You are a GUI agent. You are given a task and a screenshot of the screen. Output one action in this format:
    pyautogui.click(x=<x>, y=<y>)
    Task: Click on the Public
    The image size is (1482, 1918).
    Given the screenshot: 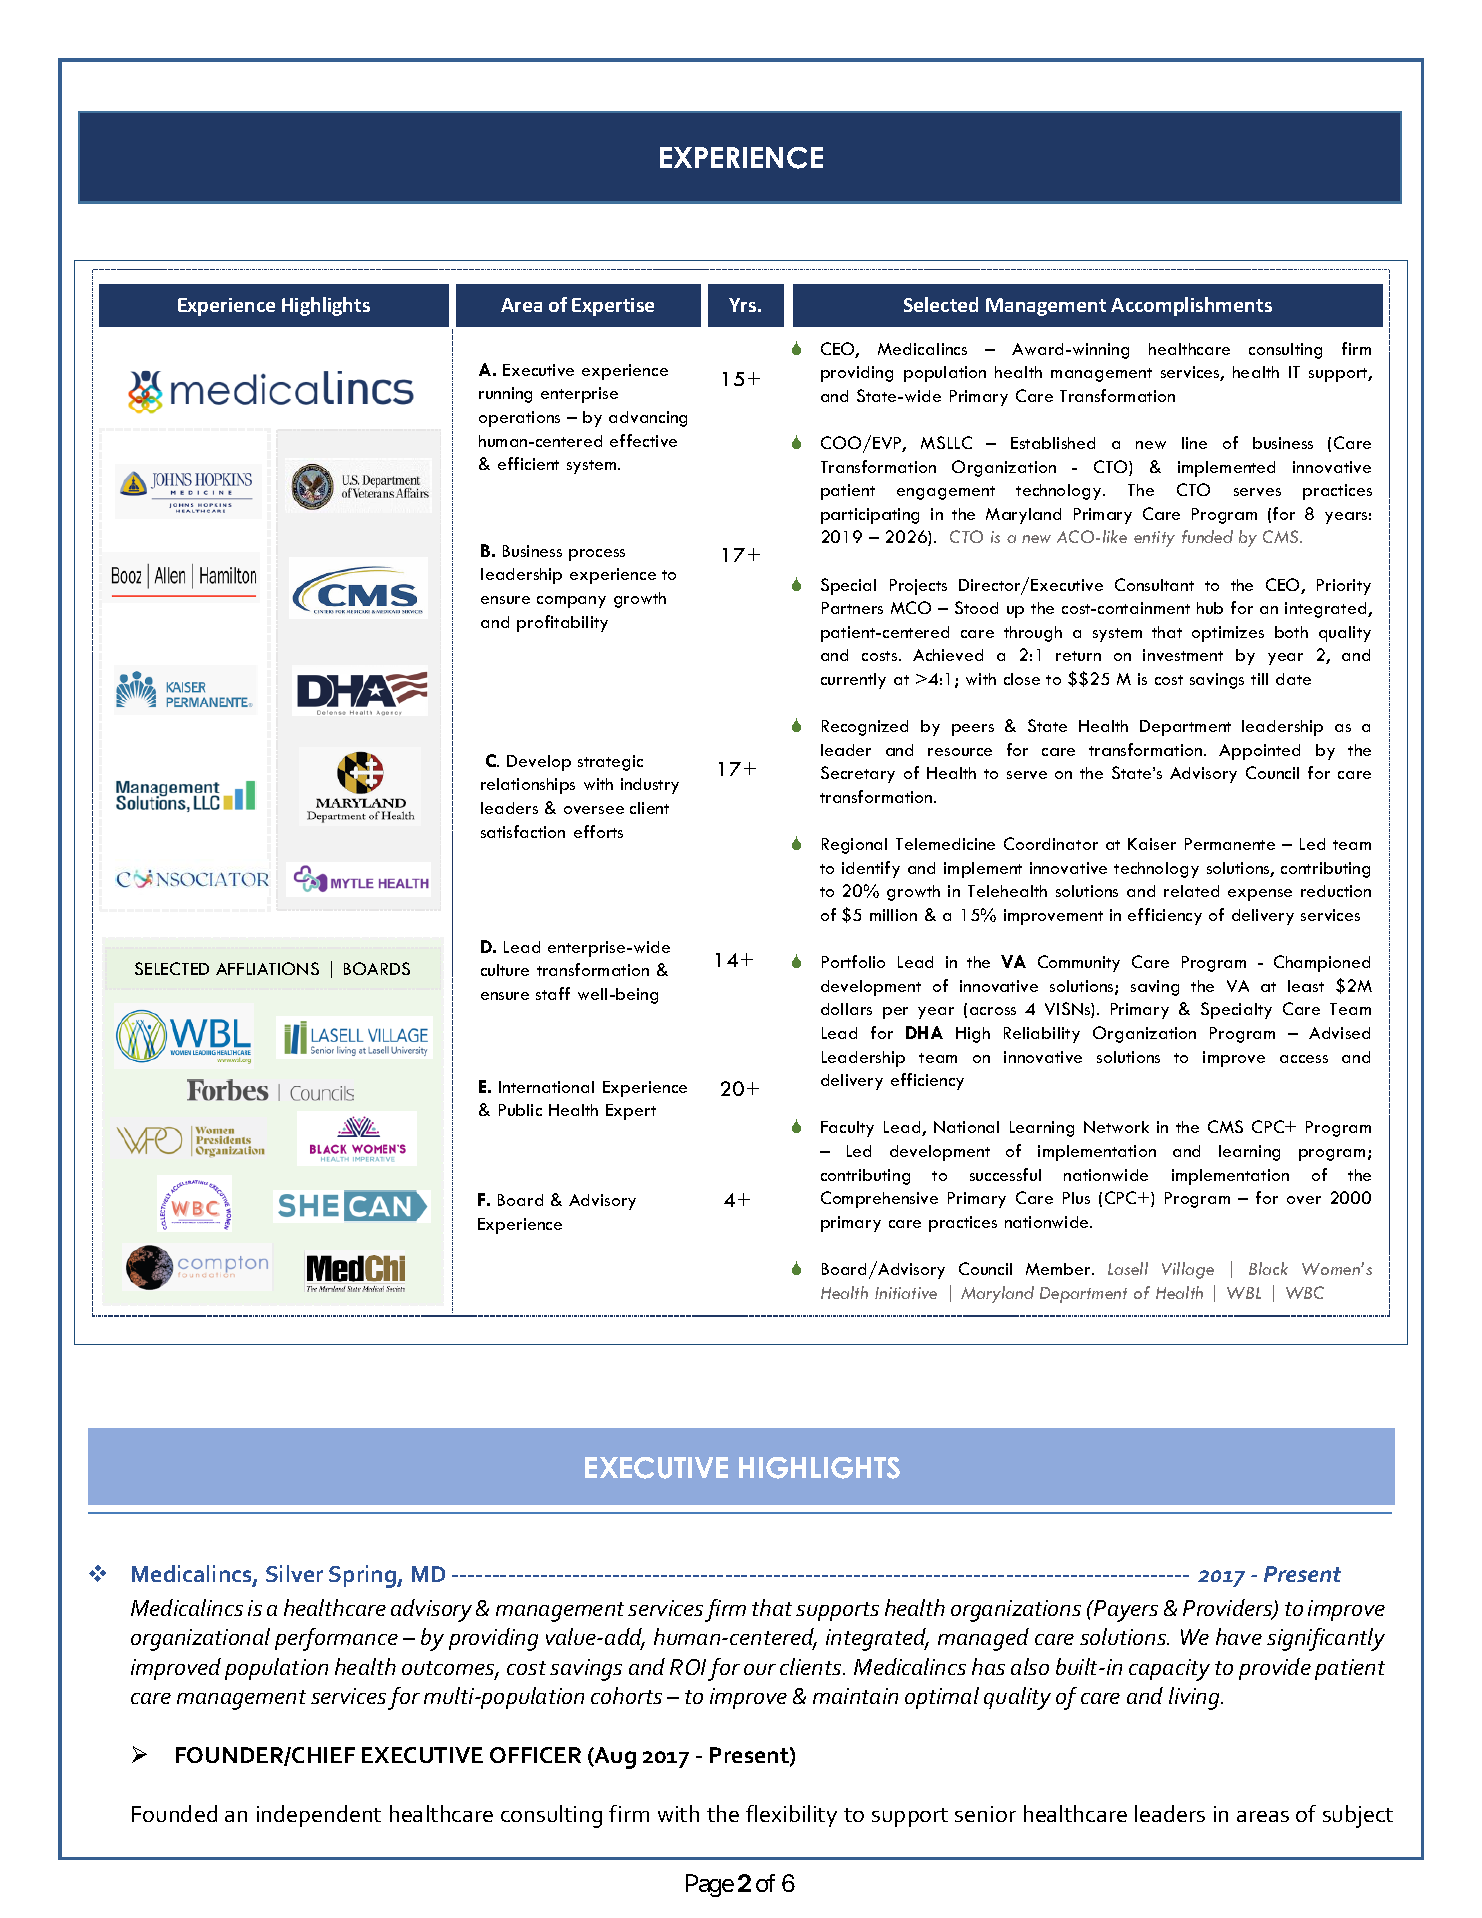 What is the action you would take?
    pyautogui.click(x=520, y=1110)
